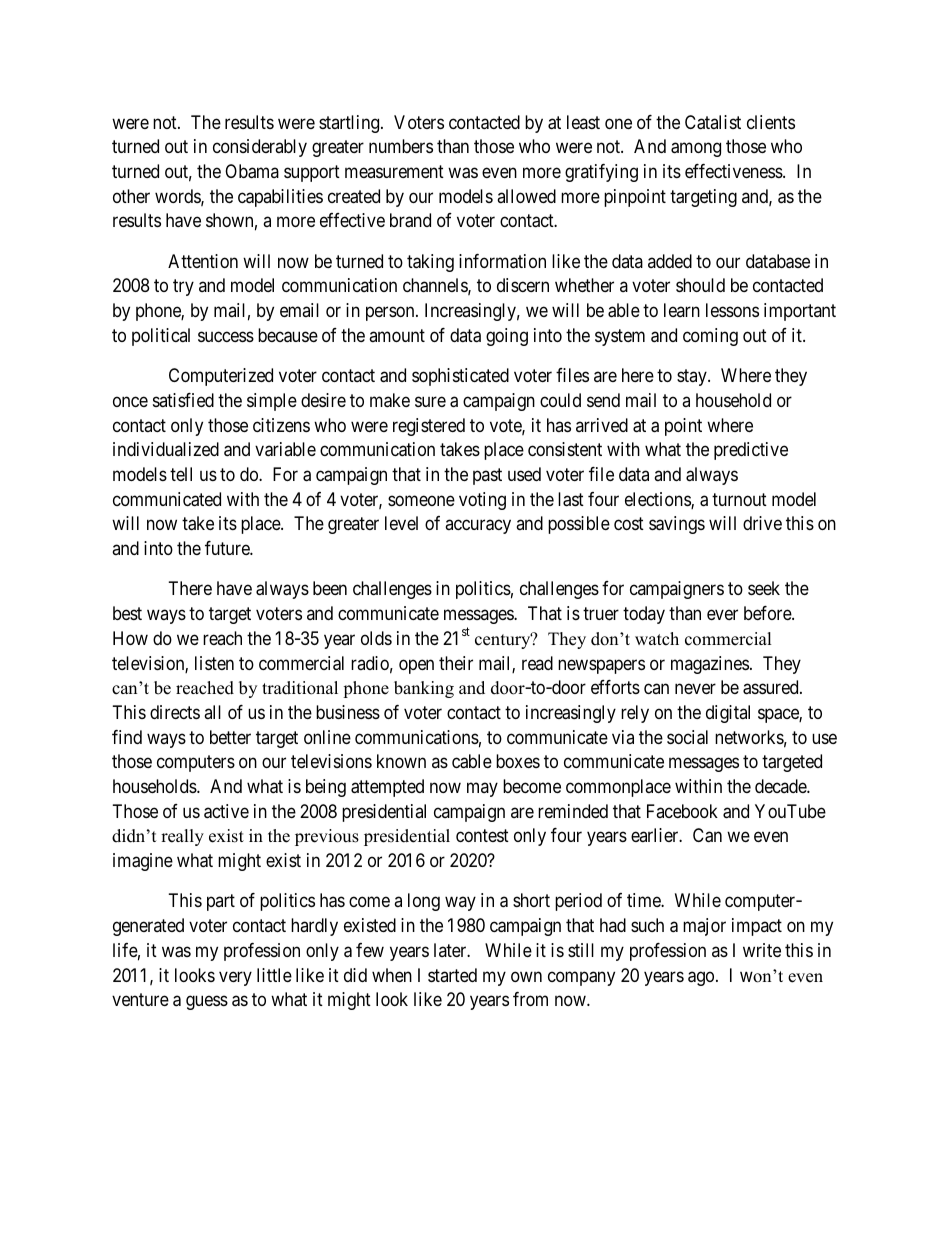 This image has height=1233, width=952. What do you see at coordinates (260, 148) in the image?
I see `considerably` at bounding box center [260, 148].
